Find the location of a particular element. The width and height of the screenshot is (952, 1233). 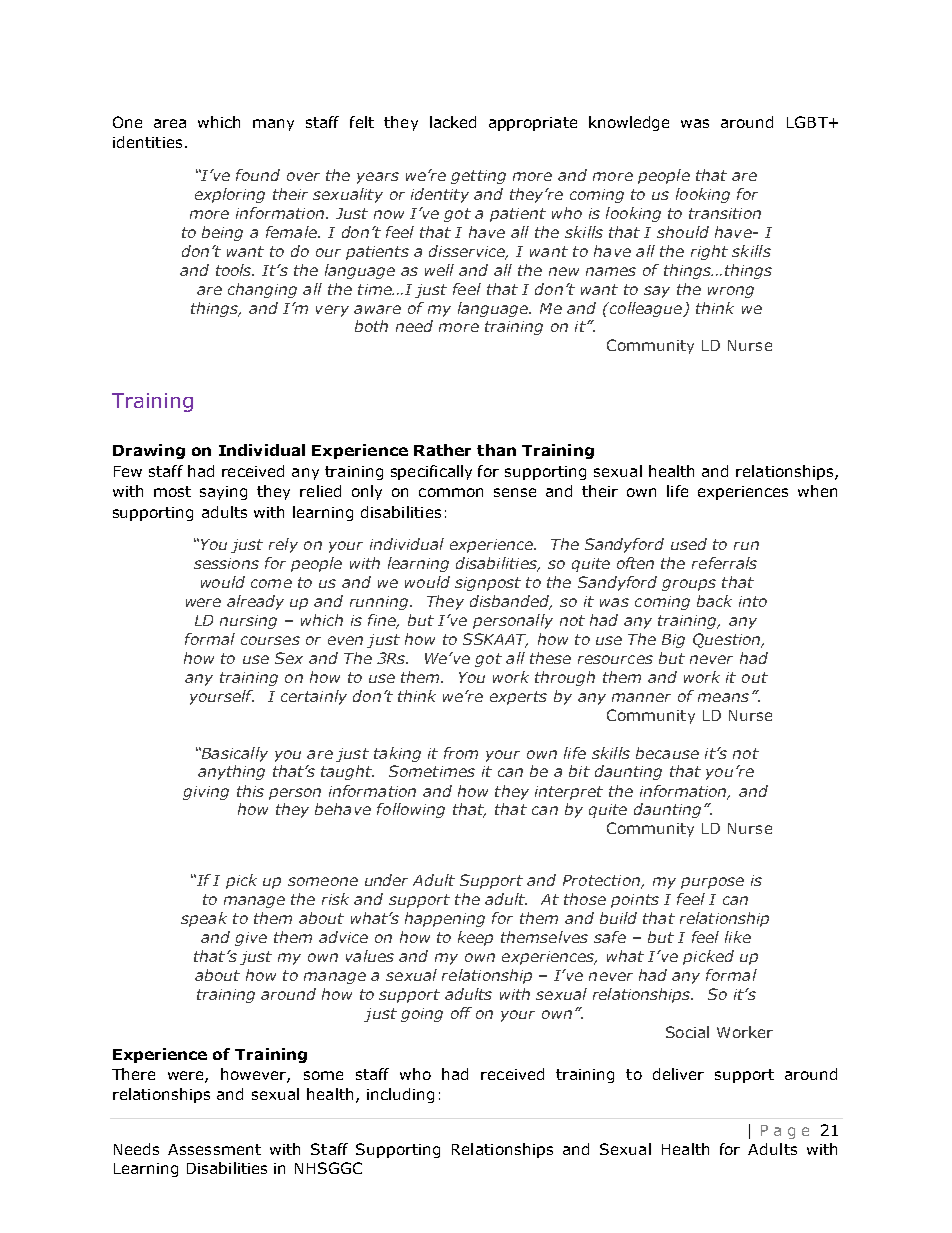

Assessment is located at coordinates (214, 1149).
